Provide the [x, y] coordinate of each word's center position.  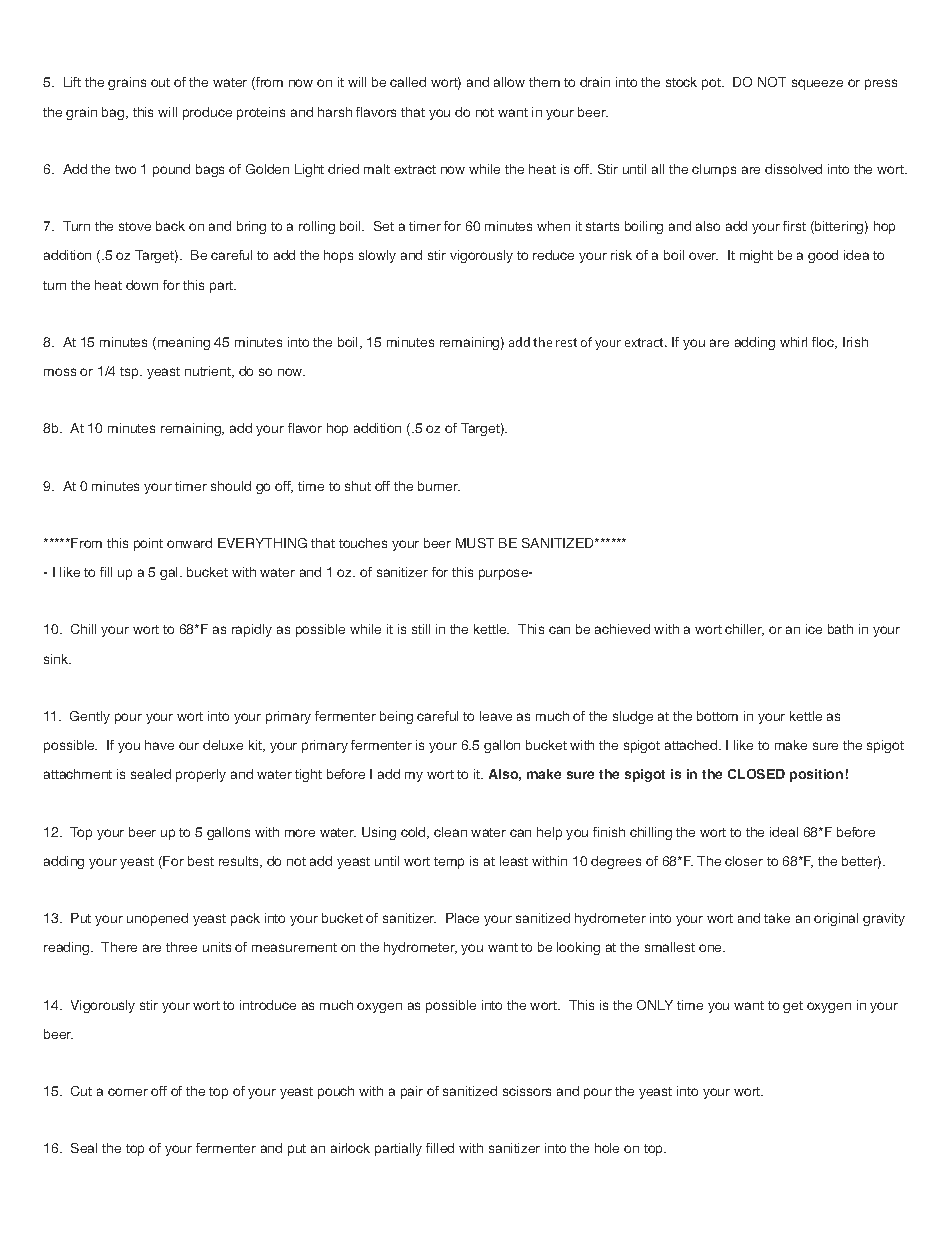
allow [509, 82]
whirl [793, 342]
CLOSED [756, 774]
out [160, 82]
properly [201, 775]
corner [128, 1092]
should [231, 486]
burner [439, 486]
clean [450, 832]
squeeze [817, 84]
